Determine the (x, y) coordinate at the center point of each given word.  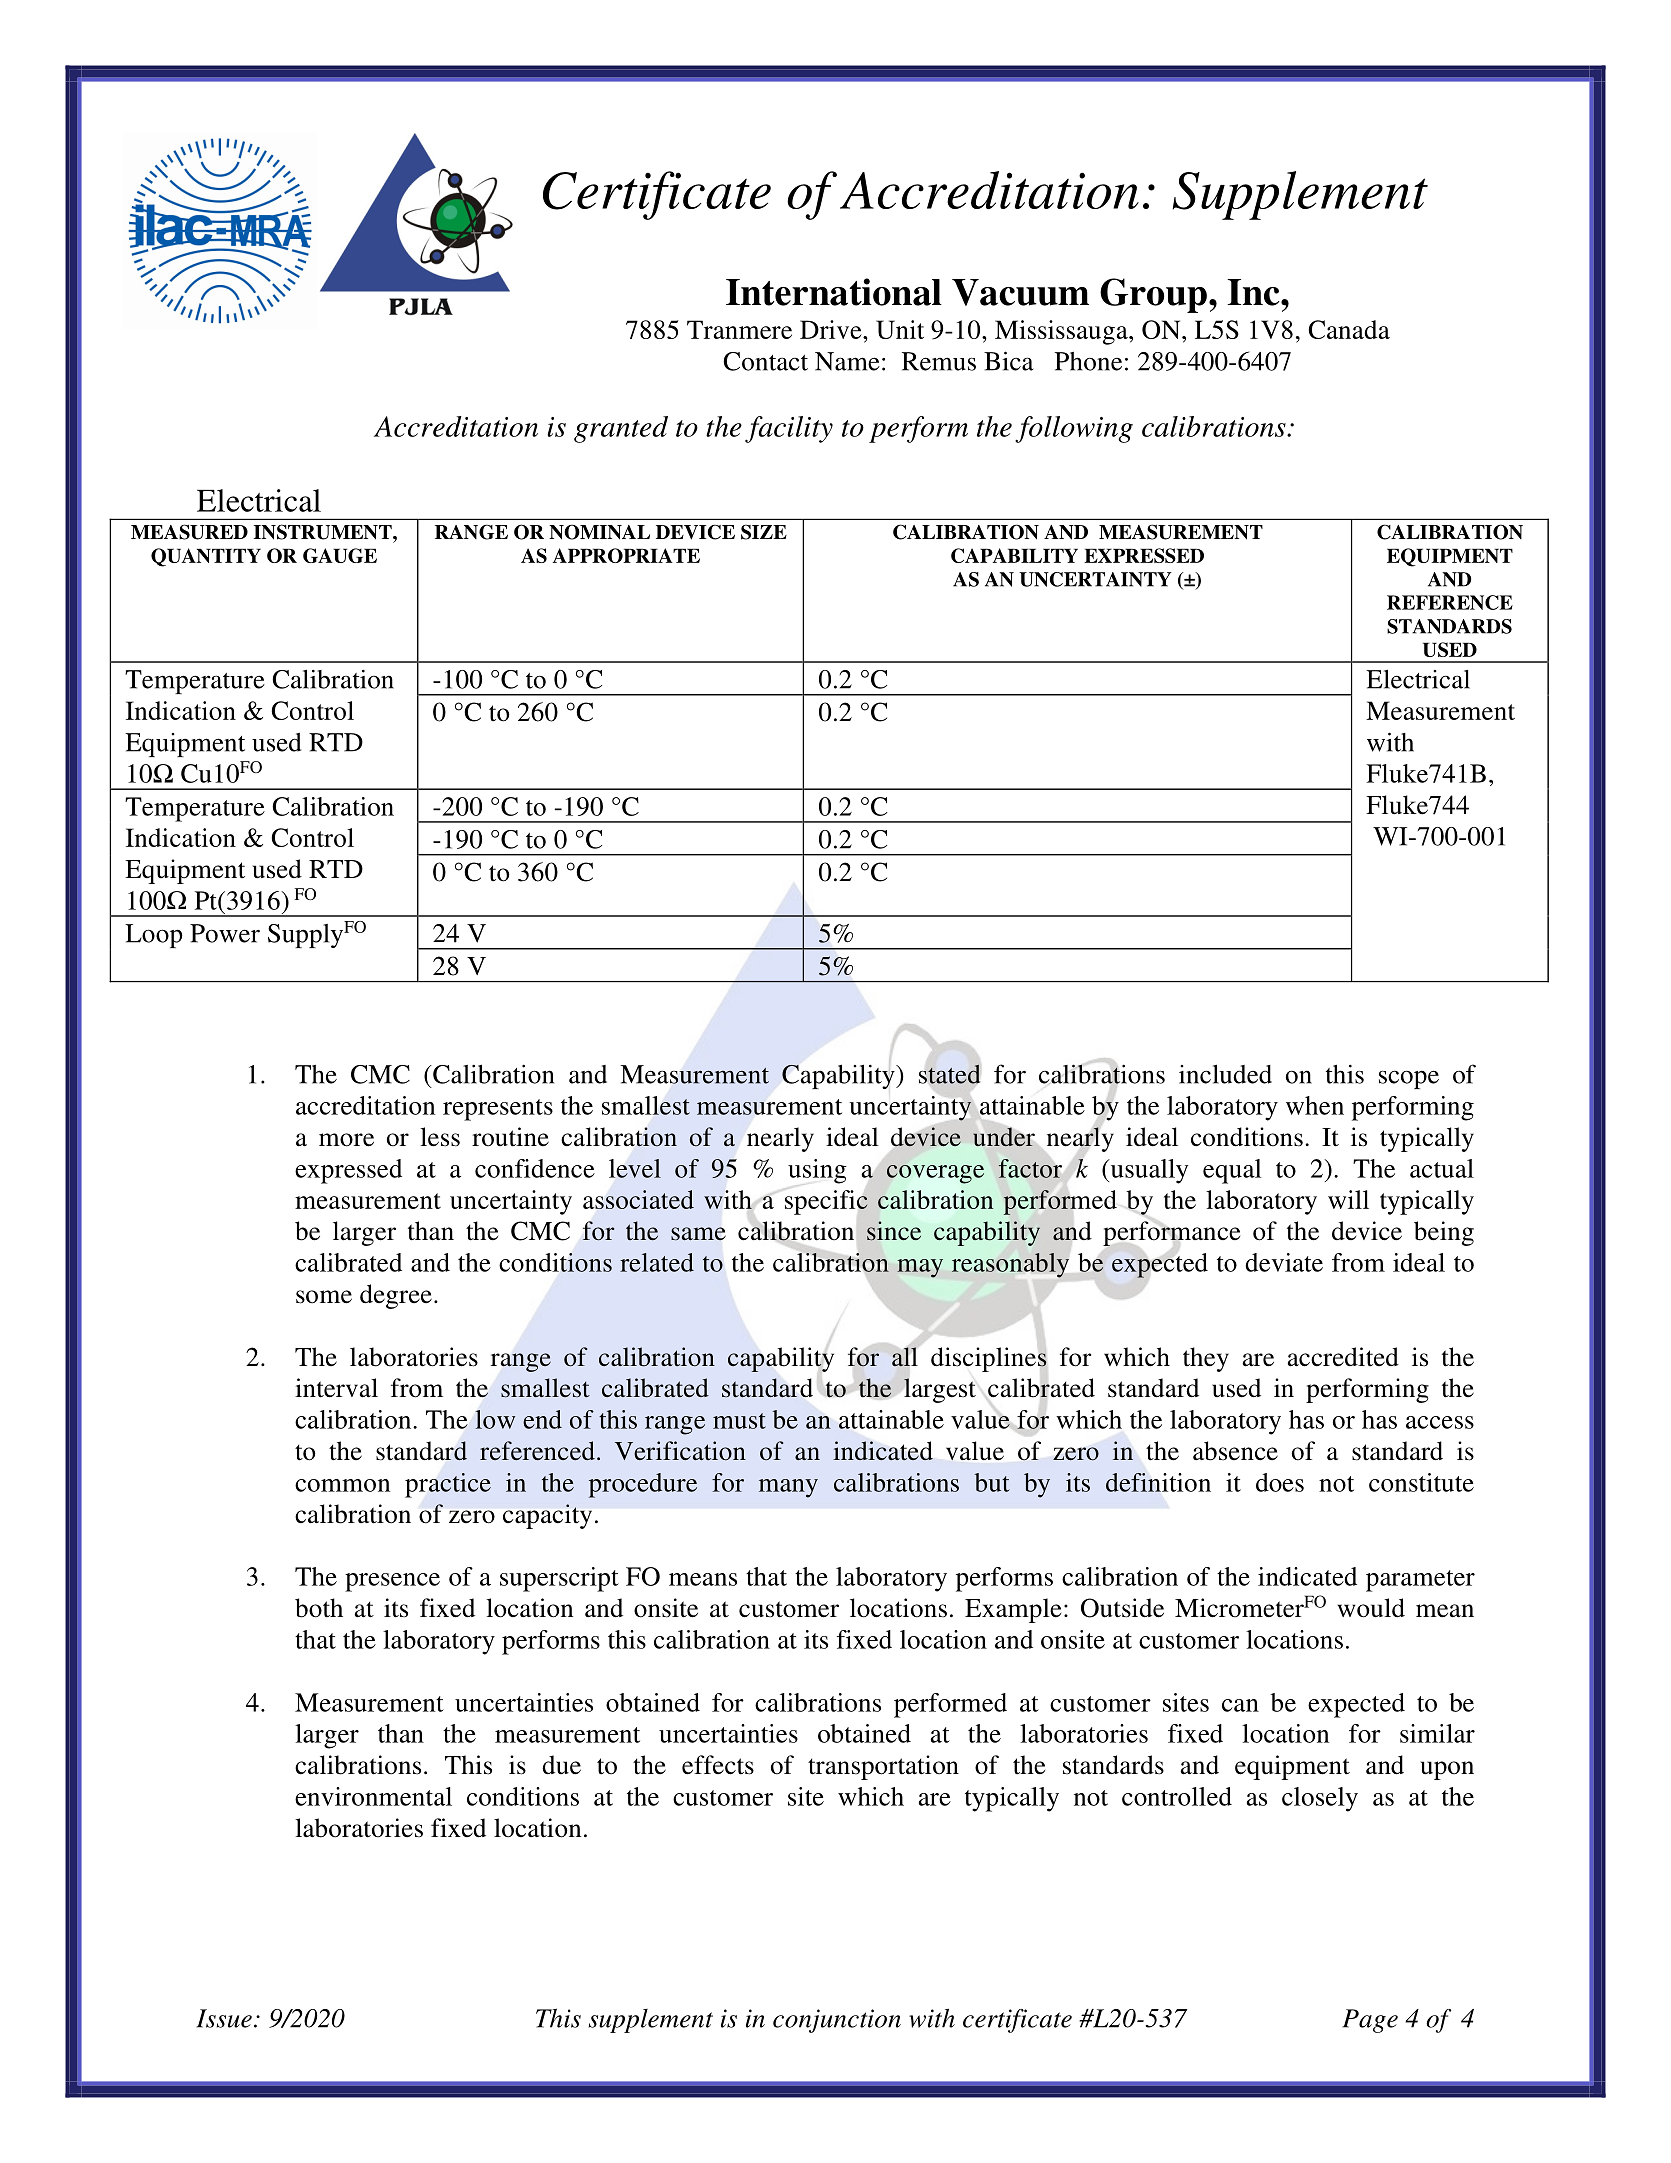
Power (225, 933)
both (319, 1608)
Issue (224, 2018)
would (1371, 1608)
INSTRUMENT (324, 532)
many (788, 1488)
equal (1232, 1171)
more (346, 1140)
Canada (1349, 329)
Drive (832, 329)
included (1225, 1074)
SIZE (764, 532)
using (817, 1171)
